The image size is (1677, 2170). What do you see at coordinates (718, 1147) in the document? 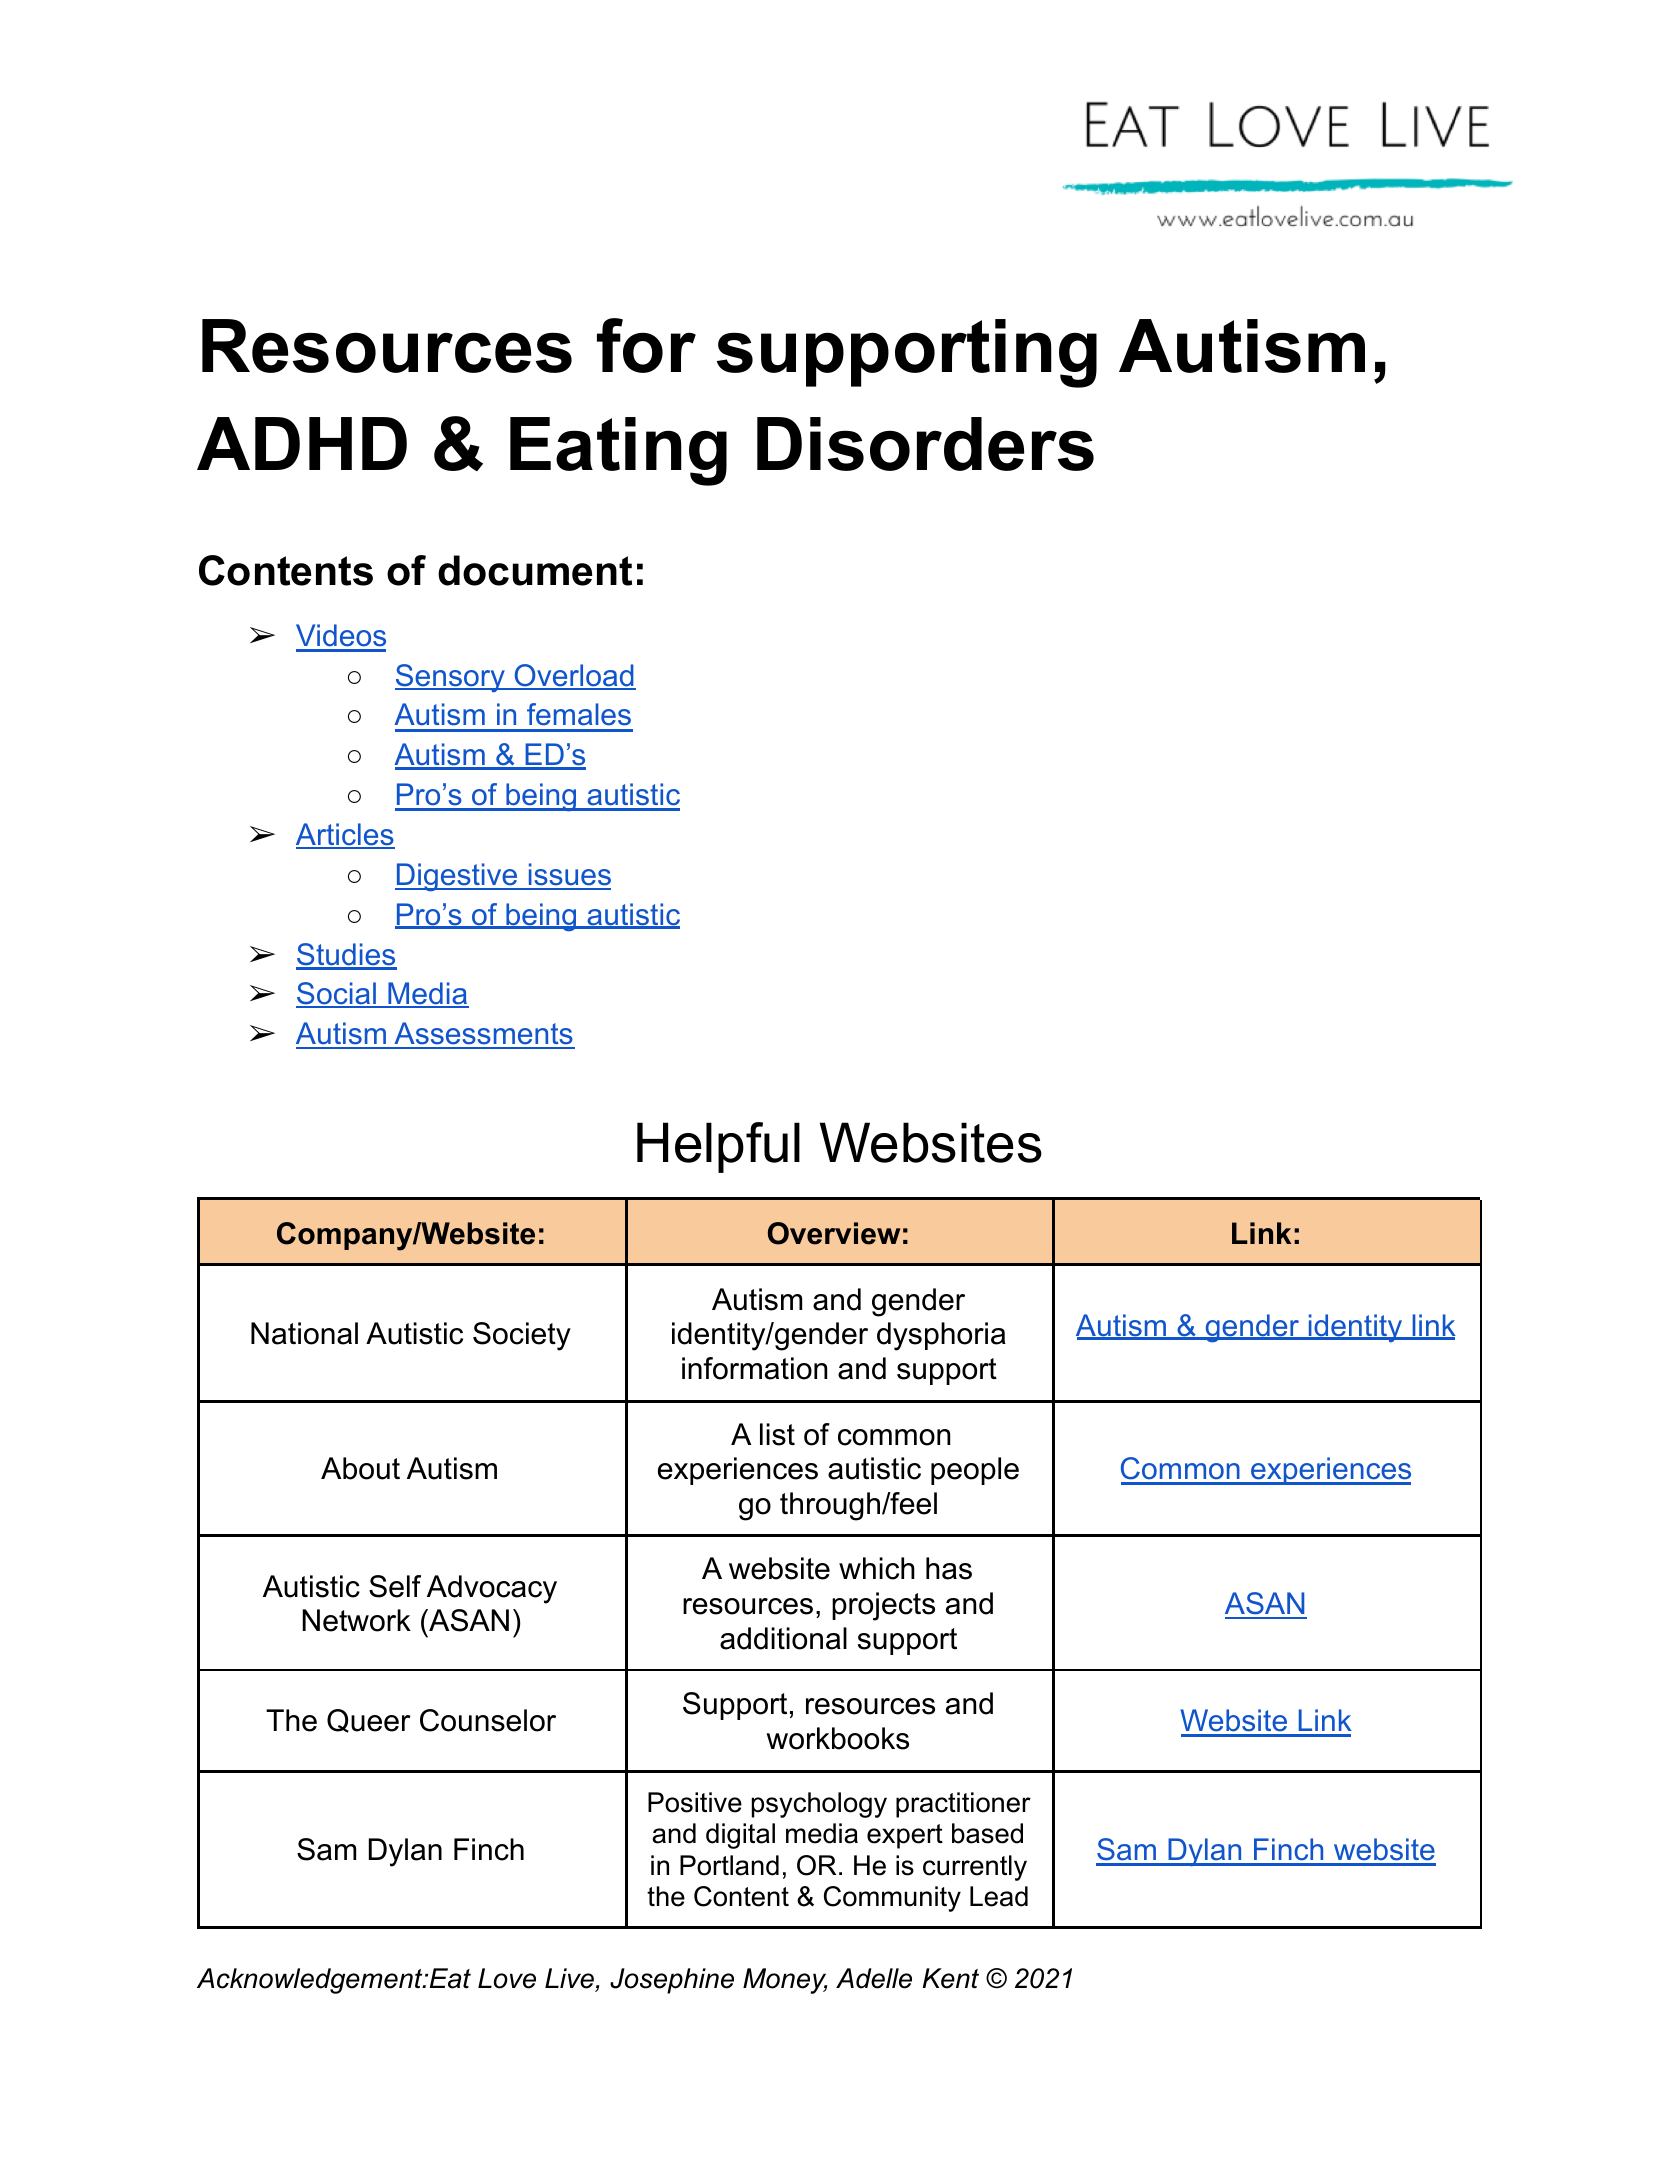
I see `Helpful` at bounding box center [718, 1147].
